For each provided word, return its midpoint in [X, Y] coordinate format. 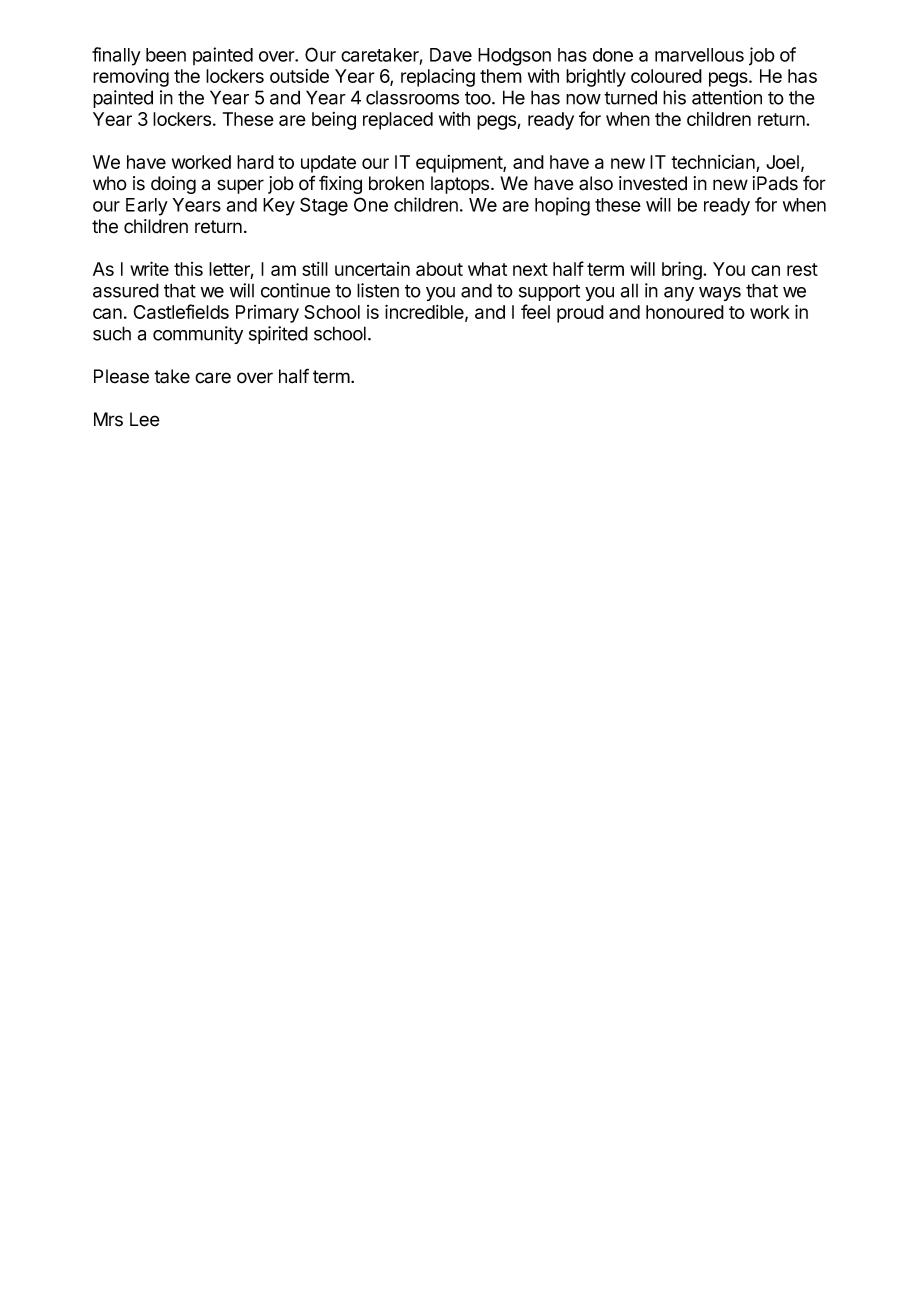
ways [720, 294]
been [166, 55]
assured [126, 290]
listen [378, 290]
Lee [145, 419]
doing [173, 185]
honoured [685, 312]
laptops [461, 185]
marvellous [699, 55]
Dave [451, 55]
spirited [278, 335]
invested [653, 183]
